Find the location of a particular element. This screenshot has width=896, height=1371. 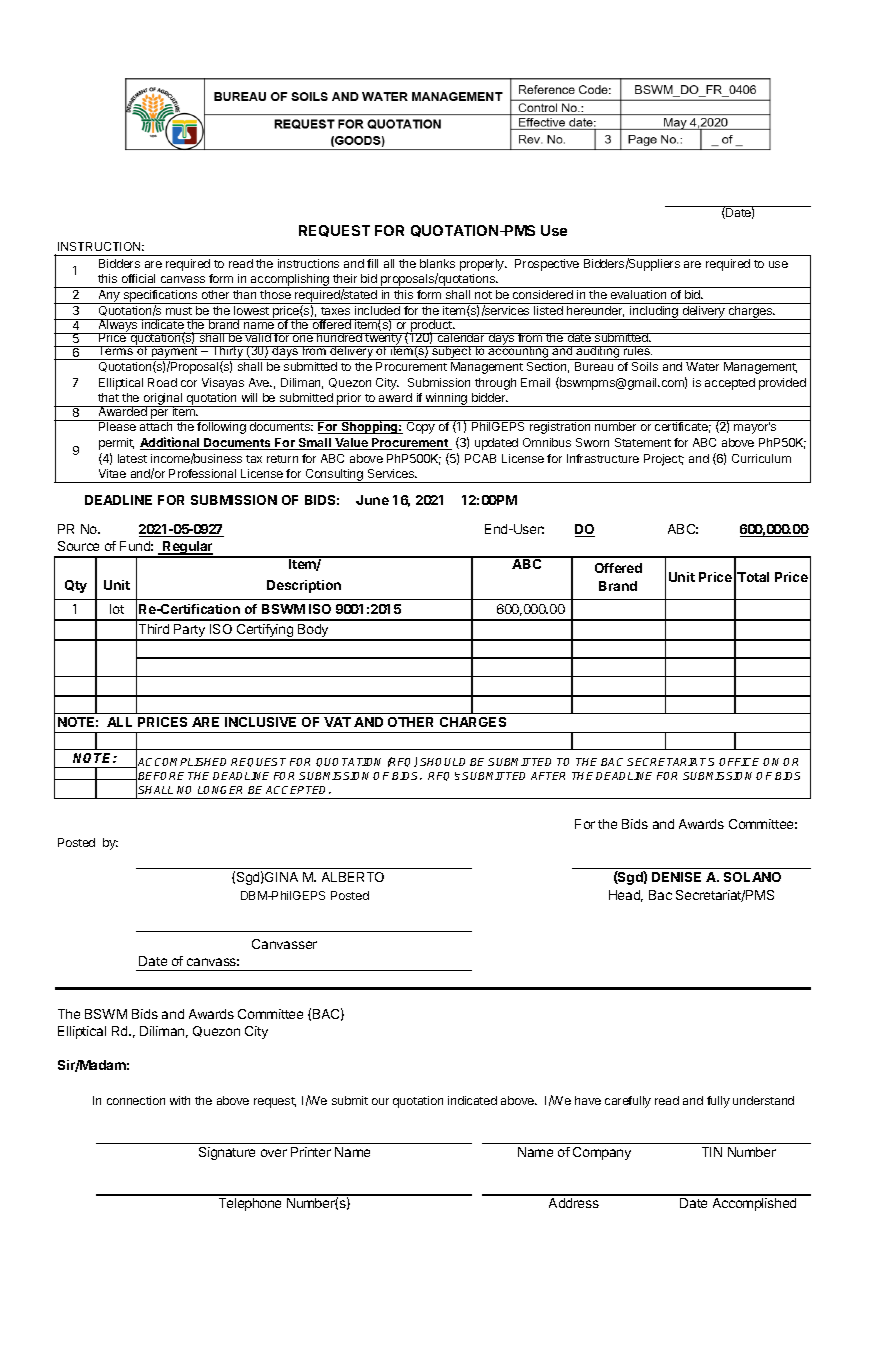

with is located at coordinates (180, 1100).
